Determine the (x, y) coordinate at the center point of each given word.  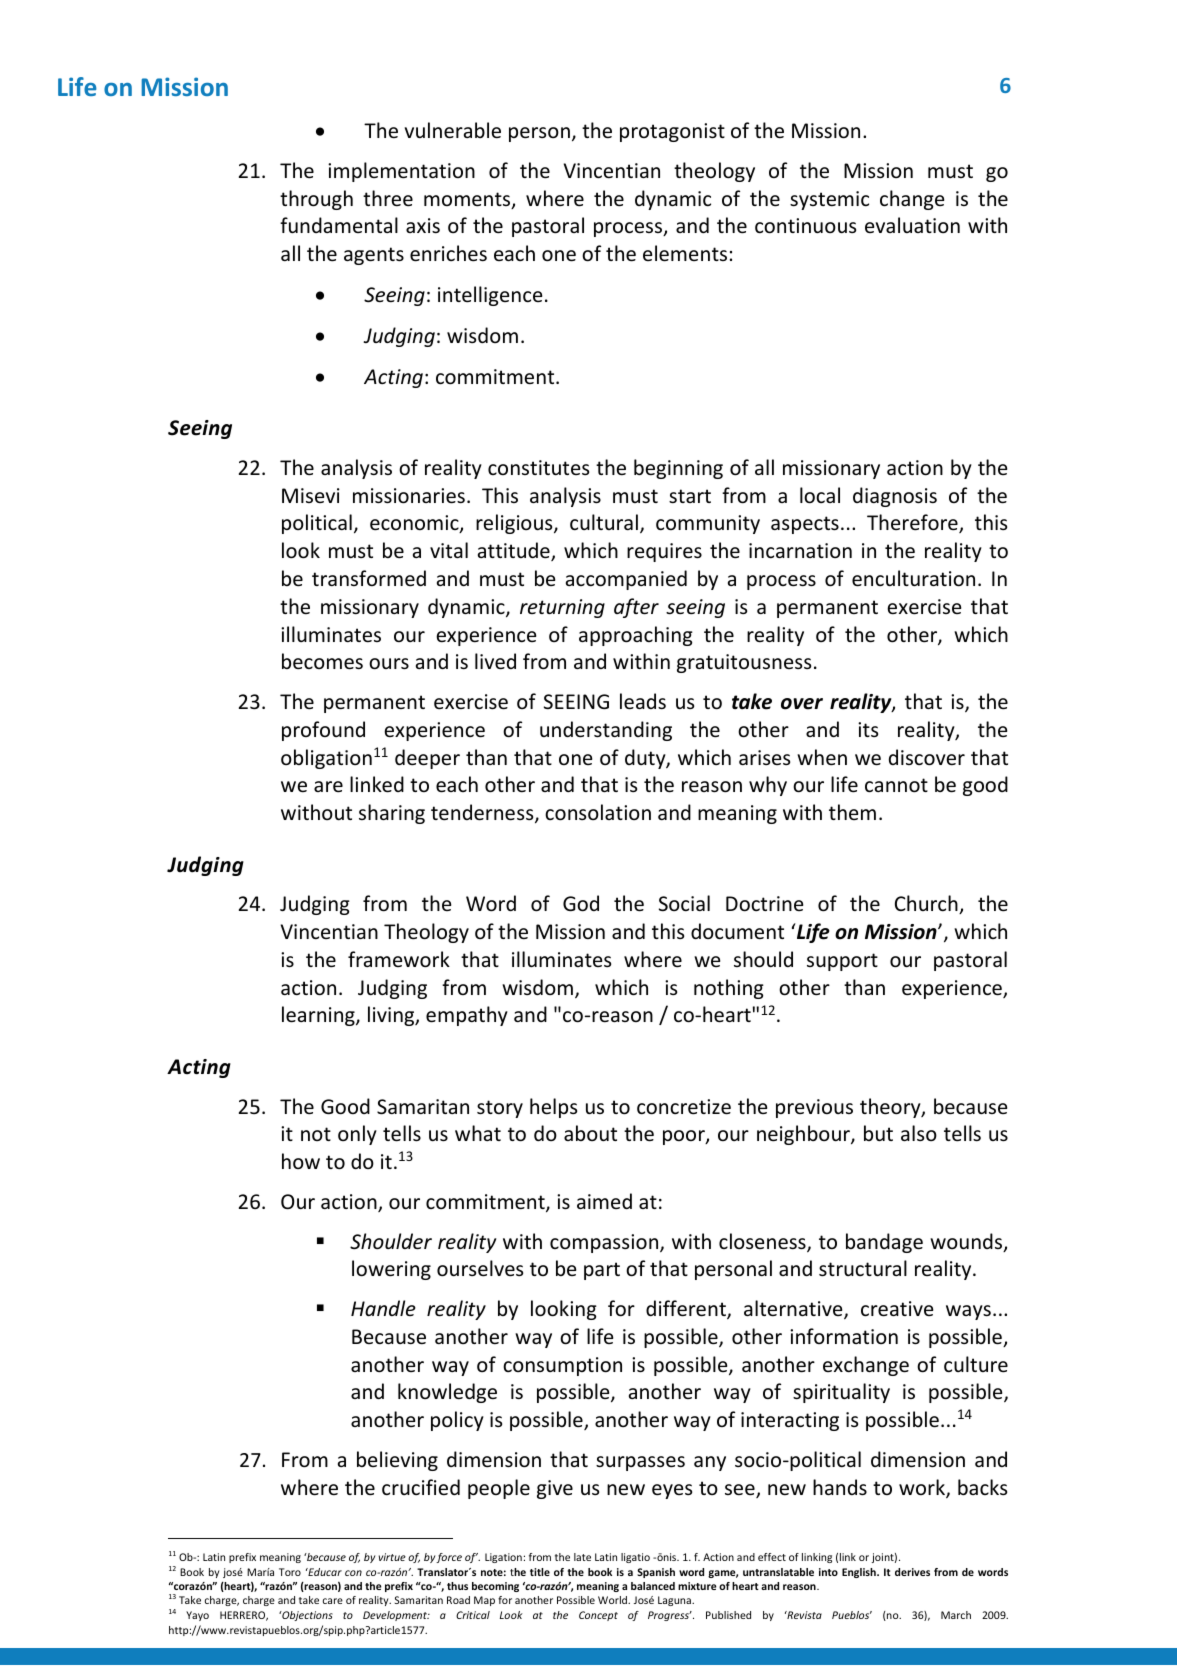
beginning (678, 469)
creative (897, 1309)
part (602, 1271)
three (388, 198)
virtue (392, 1557)
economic (415, 524)
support (842, 962)
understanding (606, 731)
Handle (383, 1308)
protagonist (672, 132)
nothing (729, 989)
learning (319, 1016)
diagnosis (895, 497)
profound (323, 731)
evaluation (912, 225)
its (868, 729)
